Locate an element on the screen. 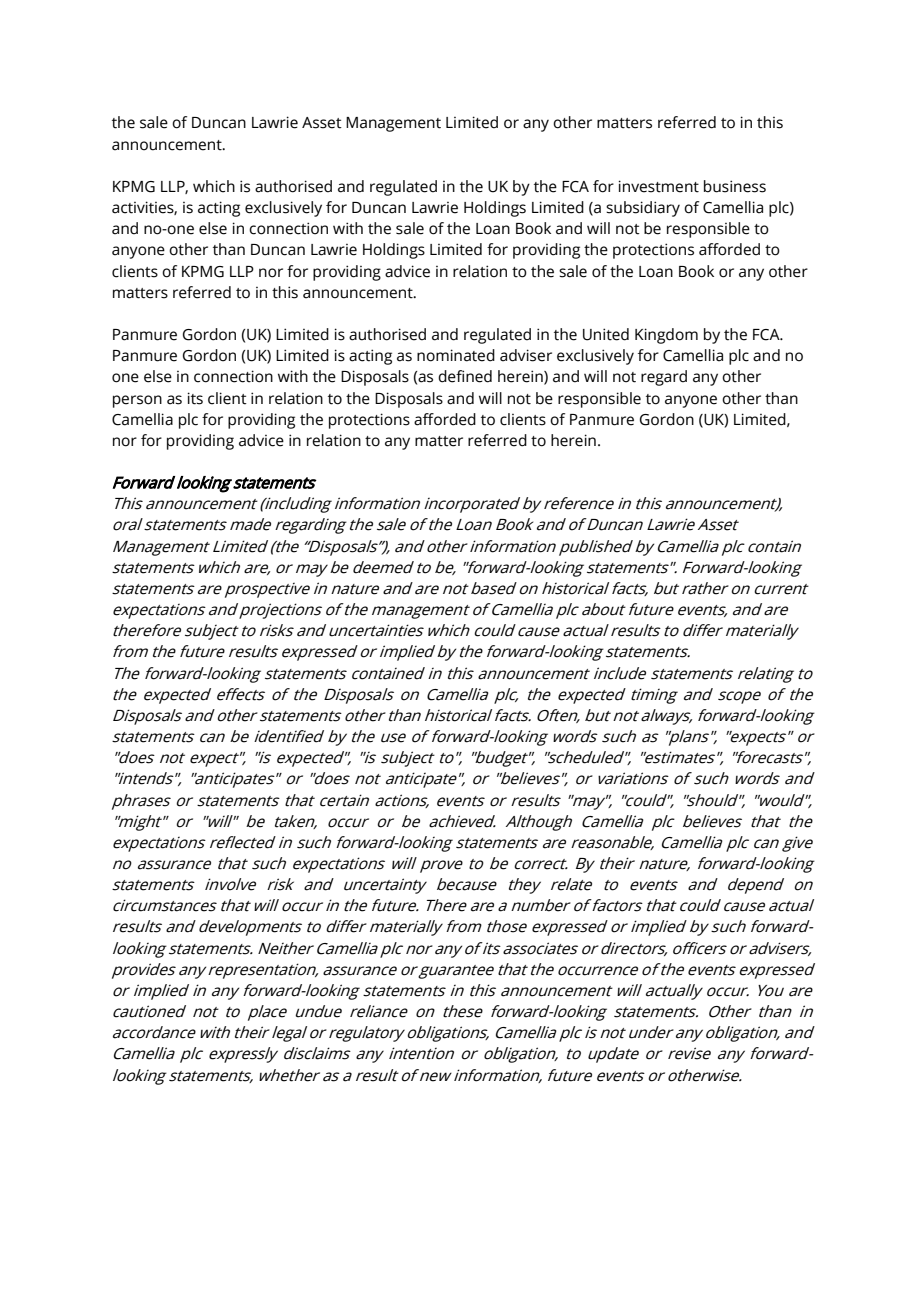  investment is located at coordinates (658, 186).
